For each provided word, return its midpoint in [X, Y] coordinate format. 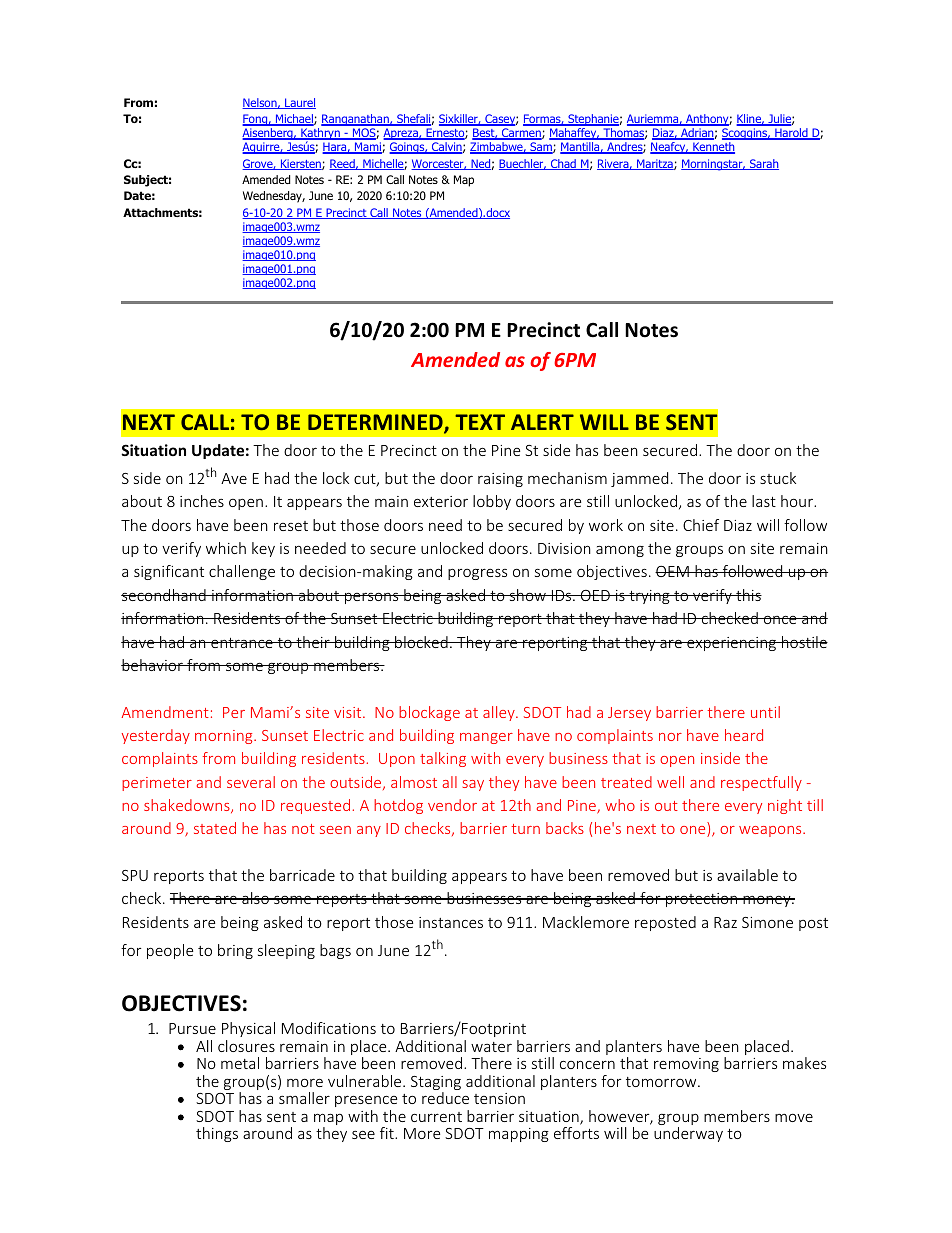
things [217, 1134]
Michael [294, 120]
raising [500, 480]
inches [202, 501]
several [251, 782]
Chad [563, 164]
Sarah [763, 164]
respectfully [761, 783]
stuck [778, 478]
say [473, 785]
